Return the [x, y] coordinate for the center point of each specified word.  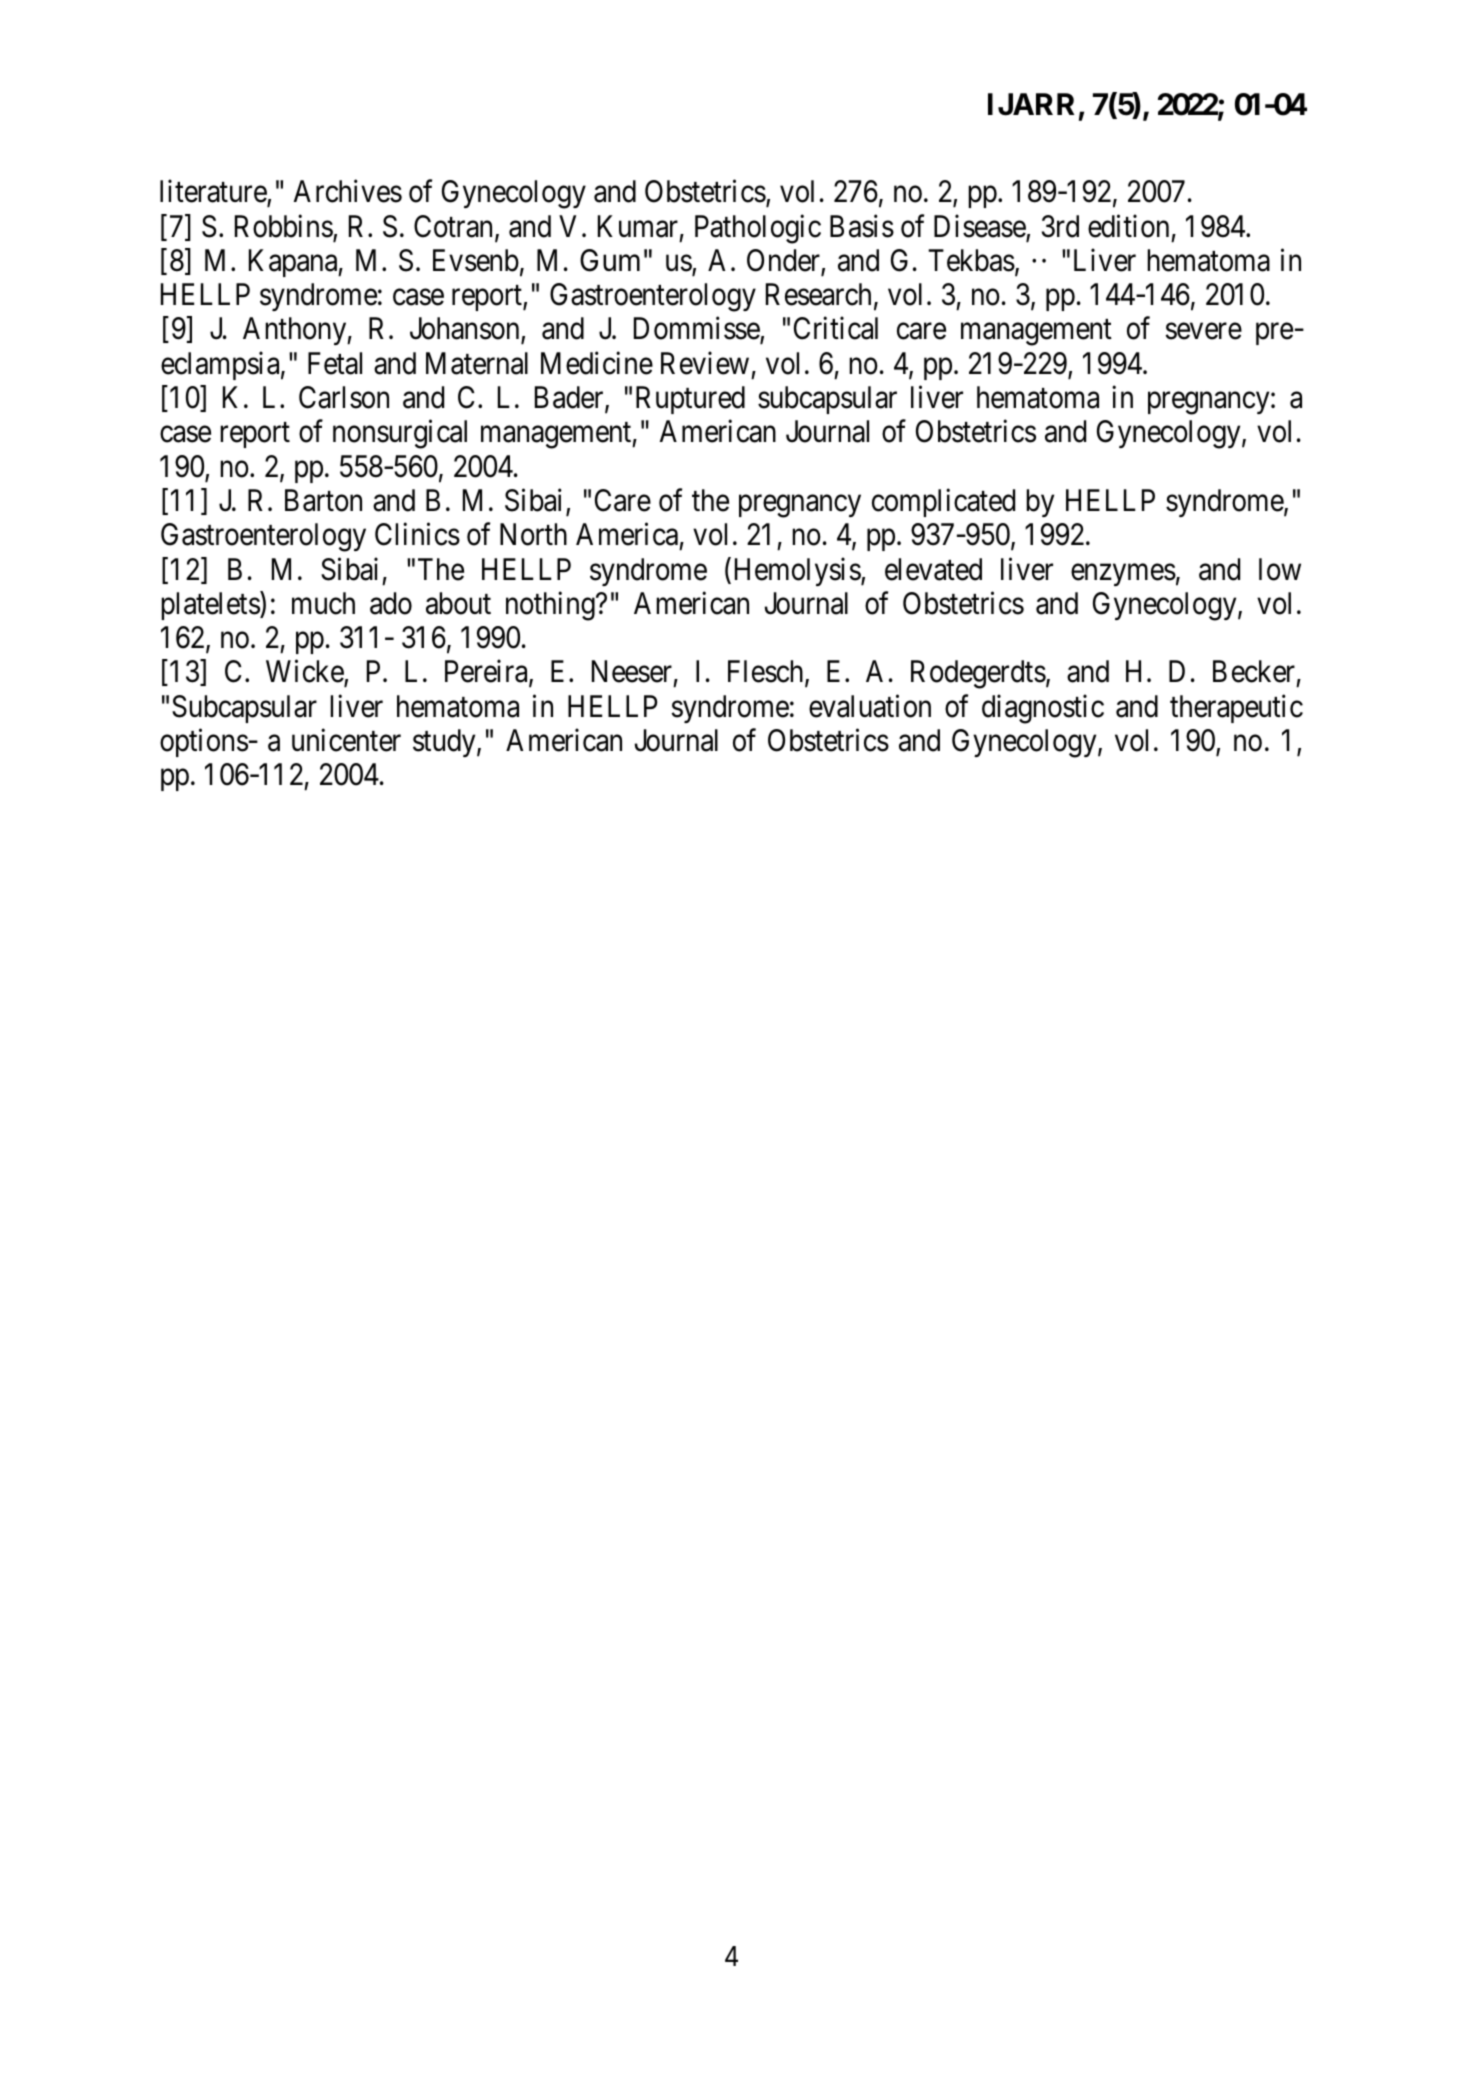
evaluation [870, 706]
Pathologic [758, 229]
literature [214, 192]
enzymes [1123, 575]
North [533, 534]
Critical [836, 328]
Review [705, 363]
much [323, 603]
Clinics [417, 534]
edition [1128, 226]
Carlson [344, 397]
